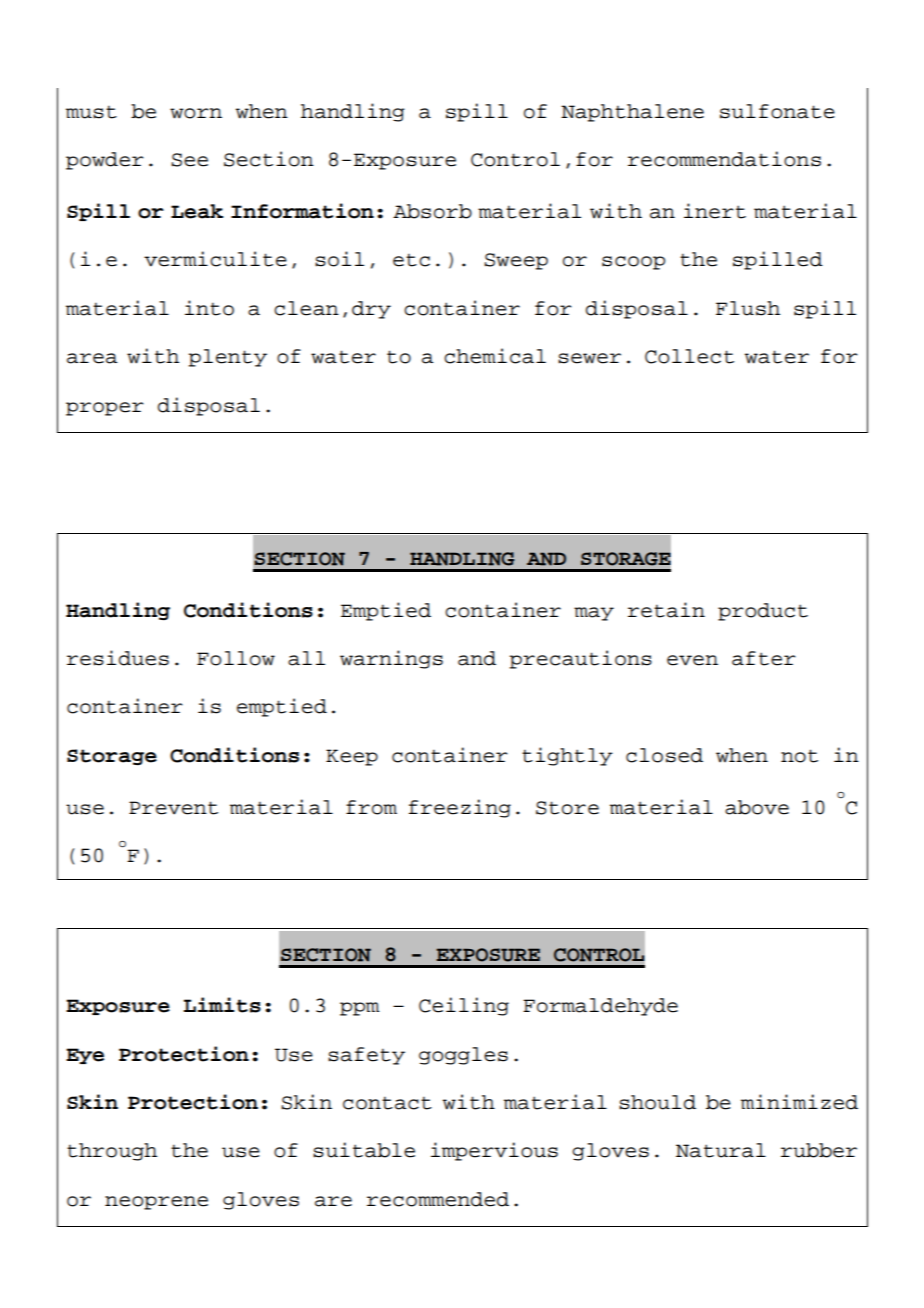  Describe the element at coordinates (724, 159) in the image. I see `recommendations` at that location.
